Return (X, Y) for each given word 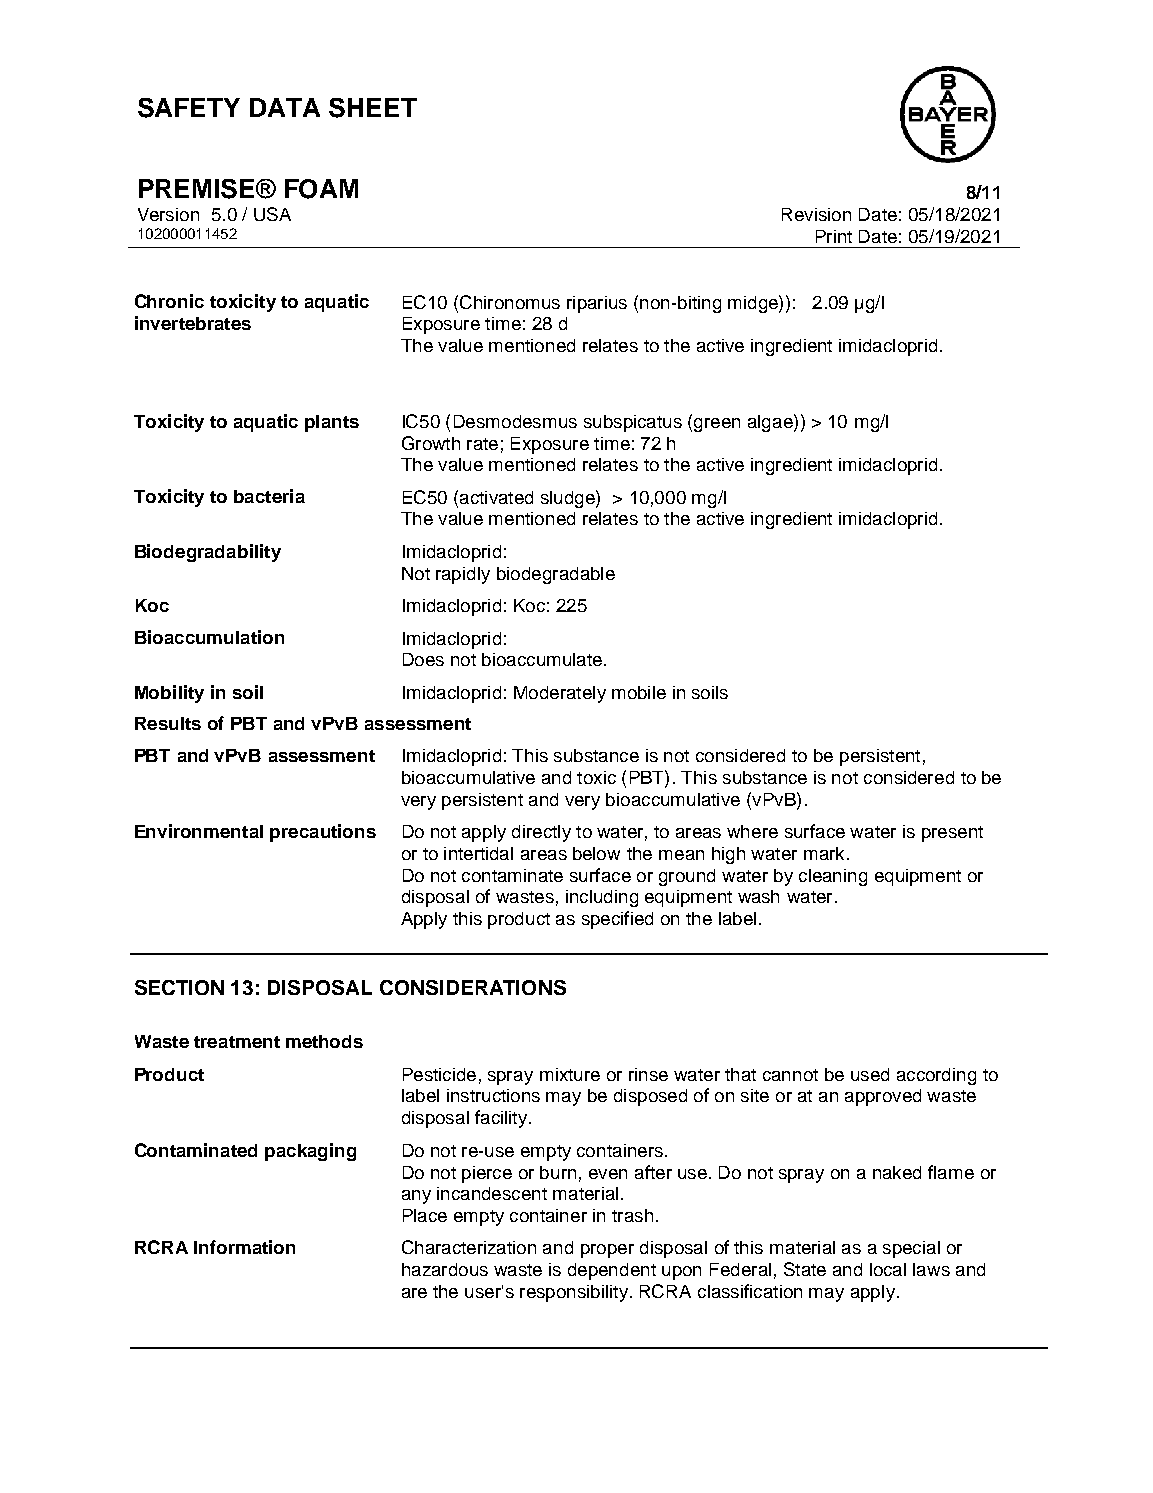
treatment (237, 1042)
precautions (323, 833)
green (717, 425)
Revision (816, 214)
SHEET (373, 108)
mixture (570, 1074)
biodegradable (556, 575)
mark (824, 853)
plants (332, 423)
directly (541, 833)
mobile (639, 692)
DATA (285, 107)
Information (244, 1247)
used (870, 1074)
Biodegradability (208, 553)
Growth (431, 443)
